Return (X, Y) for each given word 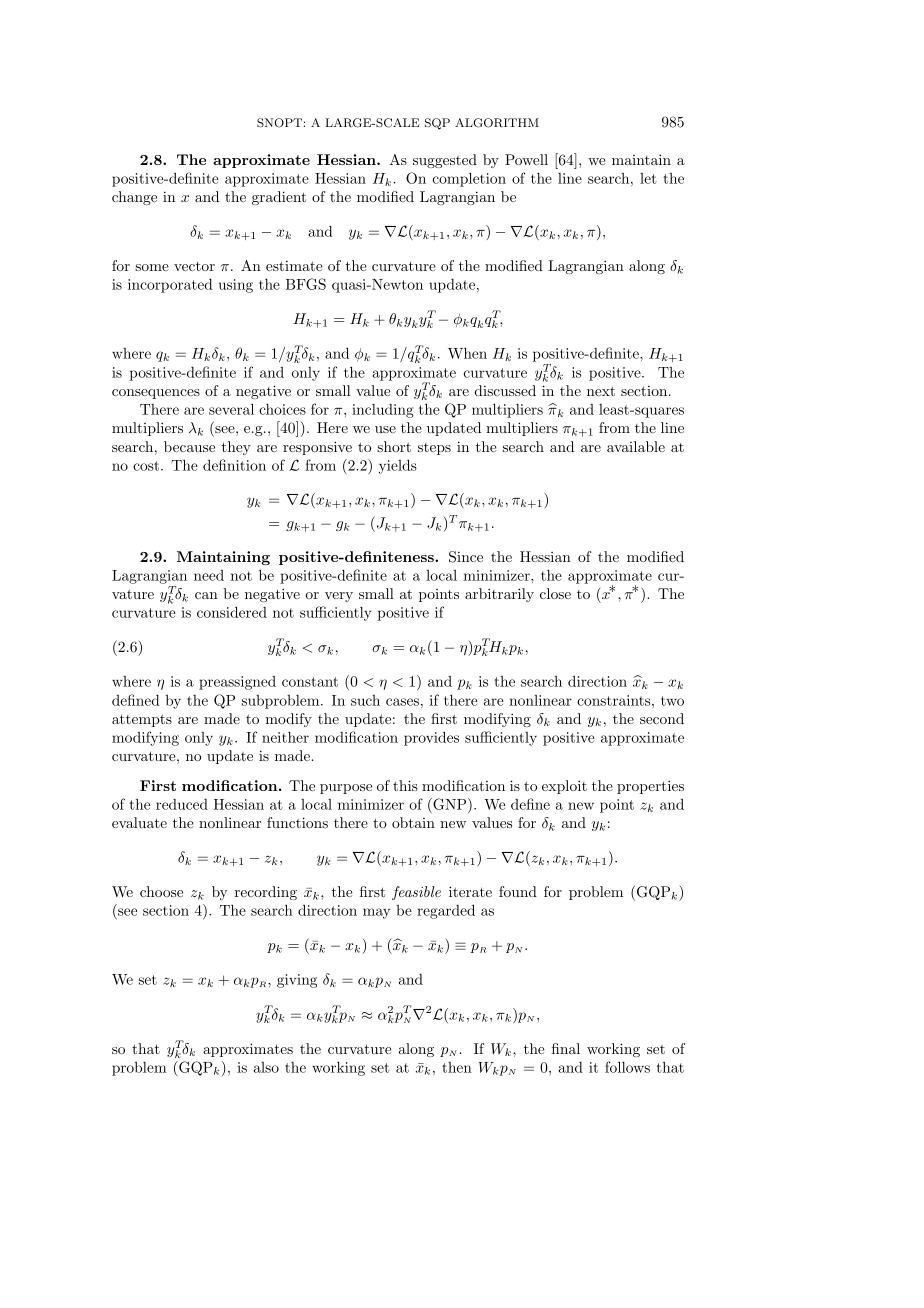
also (266, 1067)
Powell (526, 159)
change (134, 198)
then (457, 1067)
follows (627, 1067)
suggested (445, 161)
